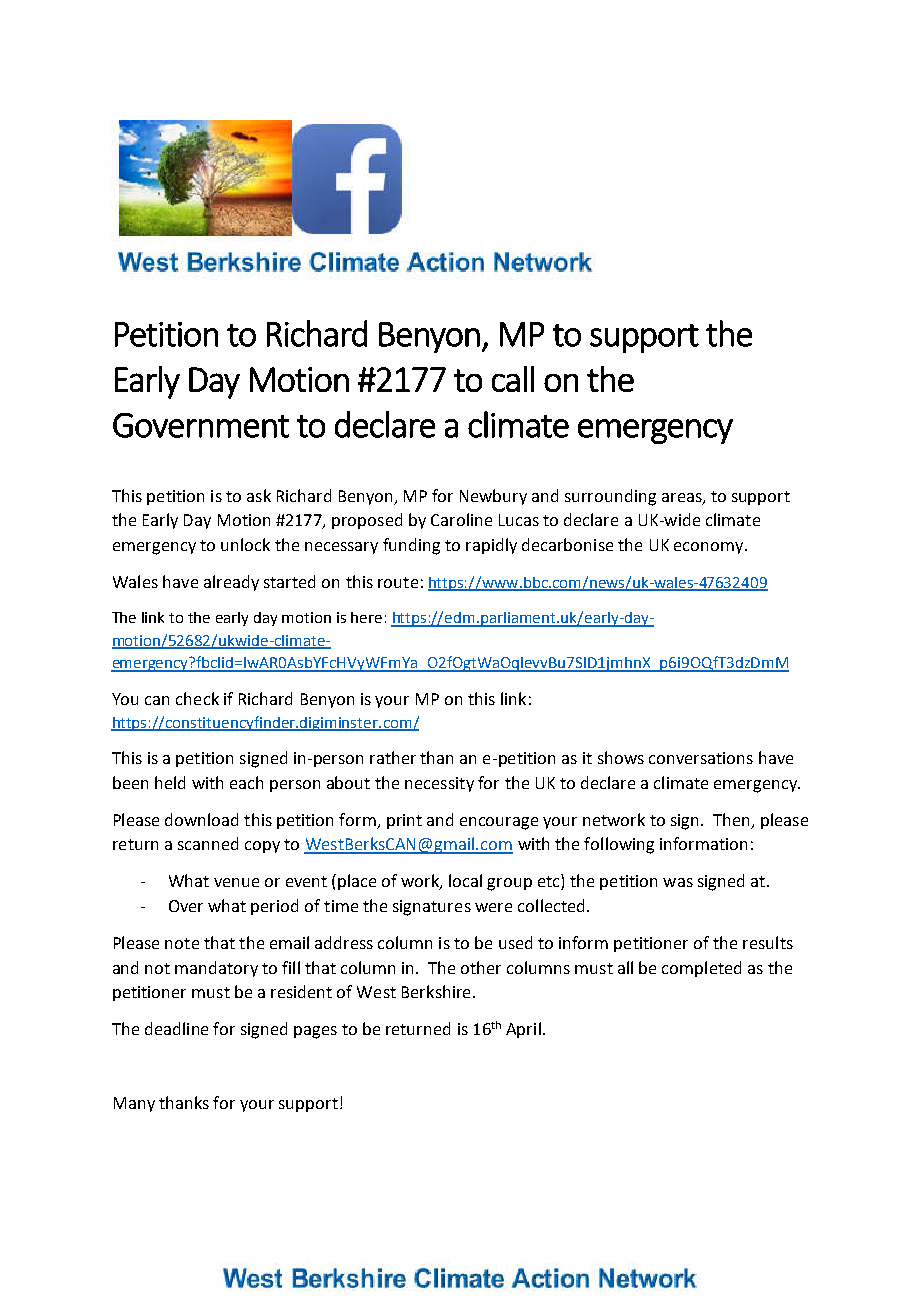  Describe the element at coordinates (513, 379) in the image. I see `call` at that location.
